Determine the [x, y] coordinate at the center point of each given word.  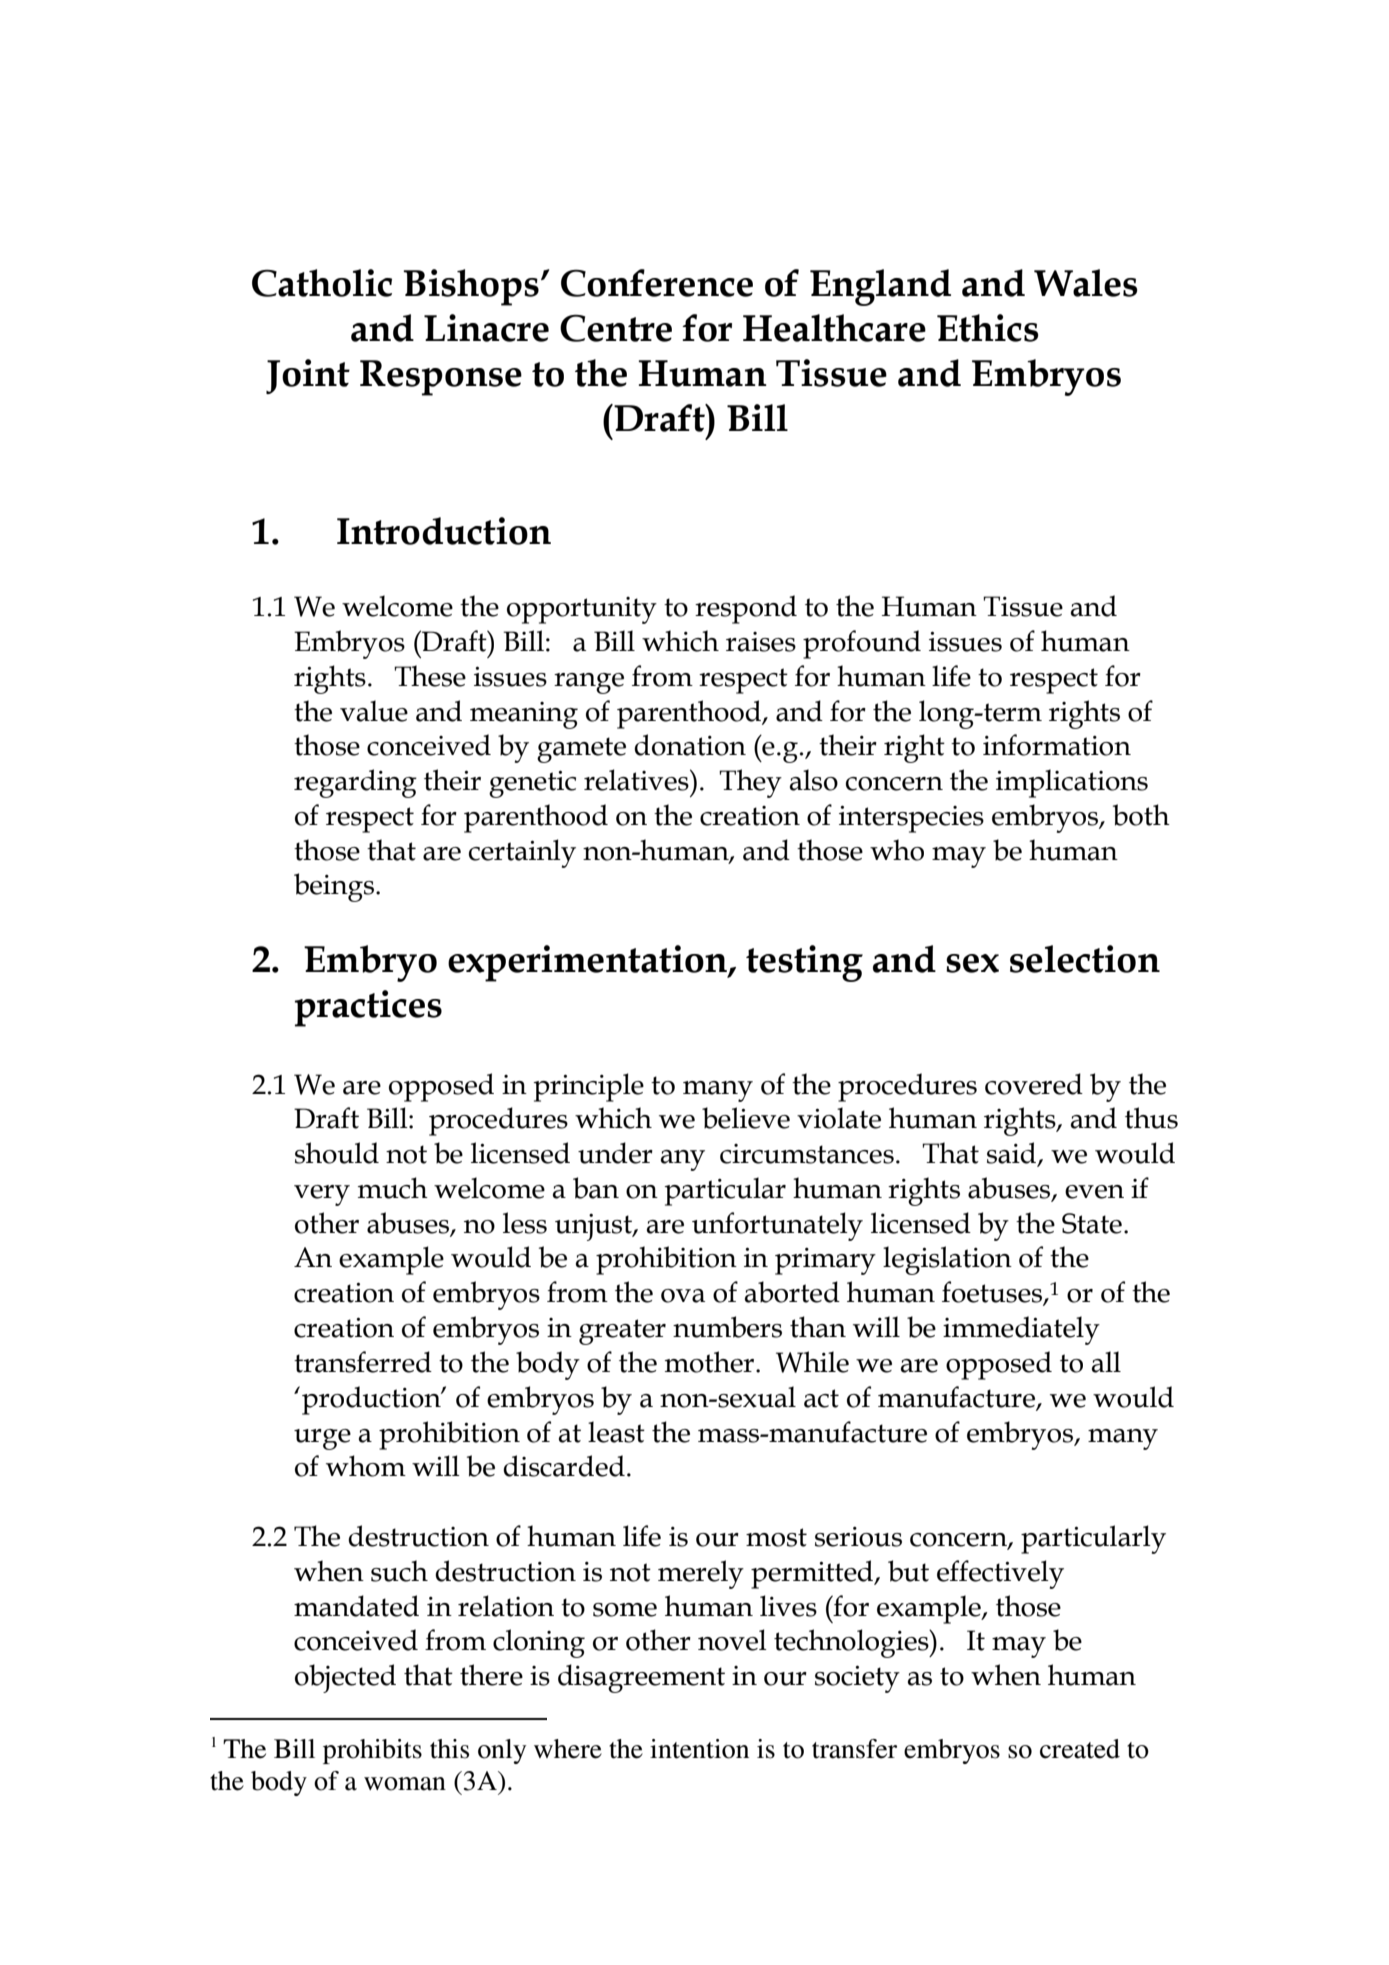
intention [699, 1749]
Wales [1086, 283]
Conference [657, 283]
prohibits [372, 1751]
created [1080, 1749]
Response [441, 378]
